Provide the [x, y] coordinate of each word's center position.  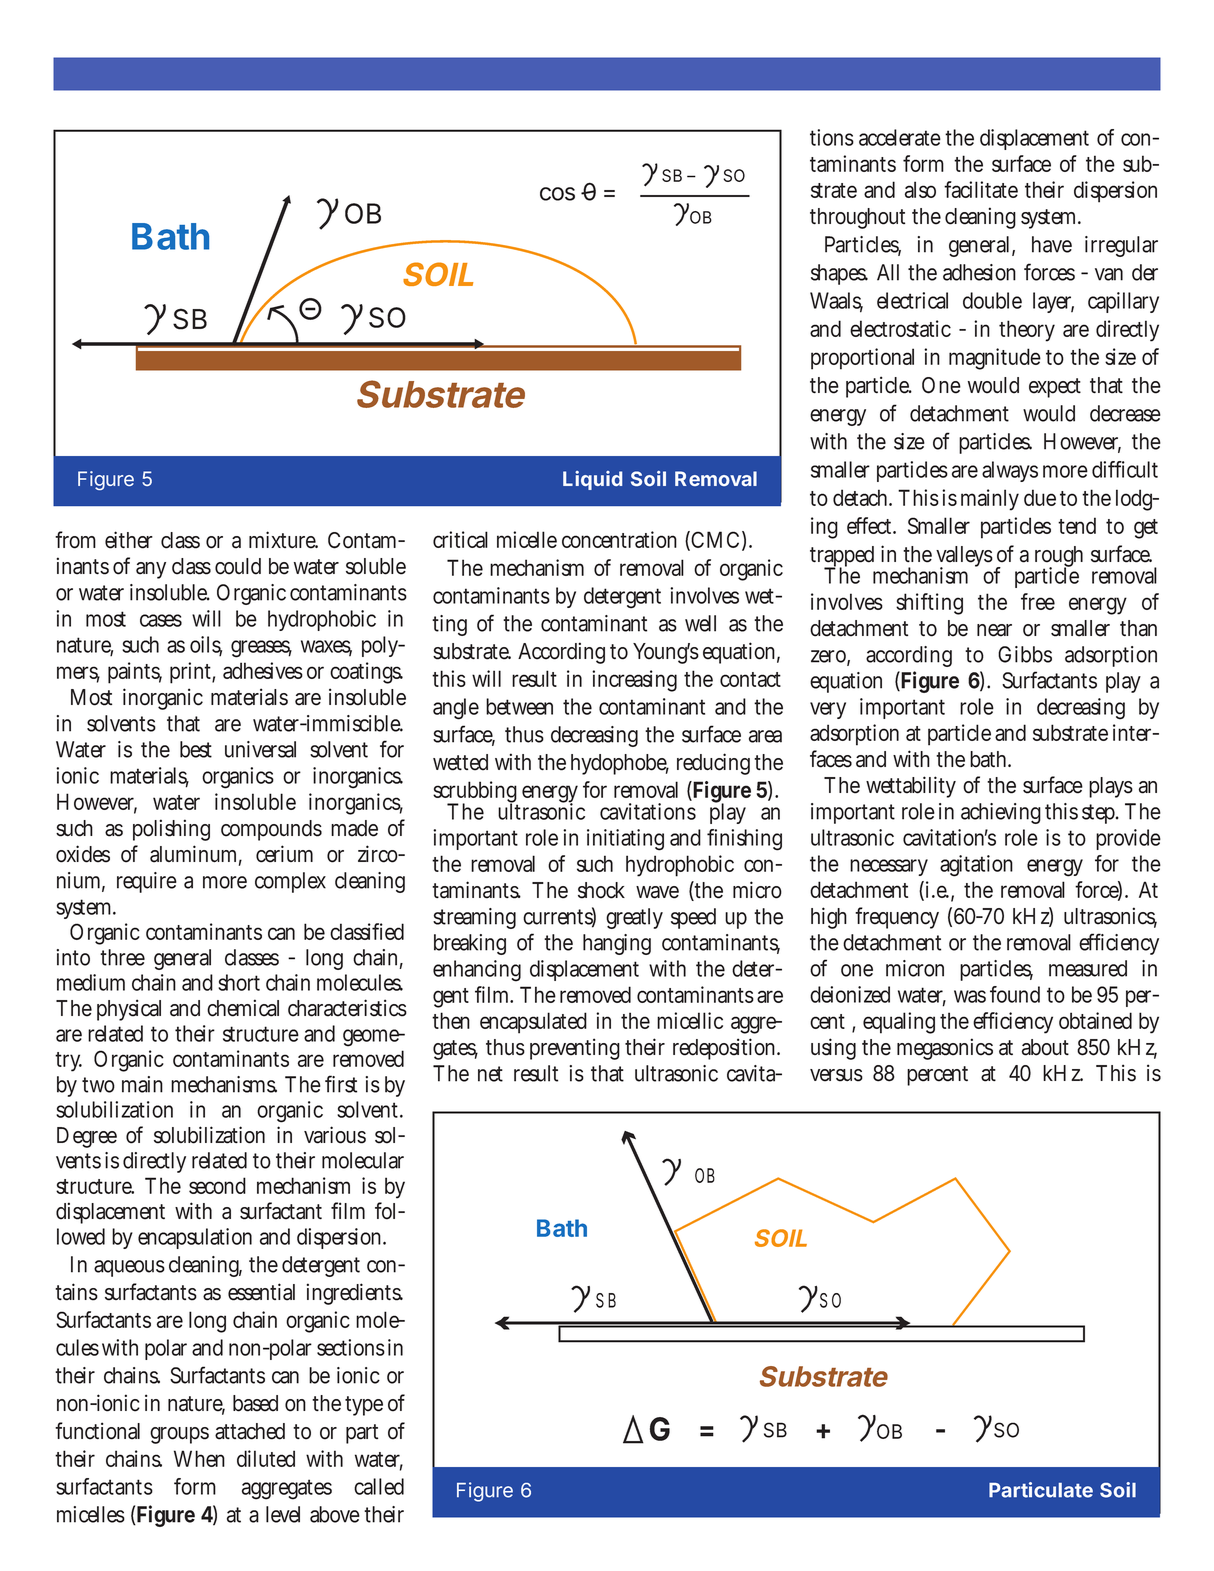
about [1045, 1047]
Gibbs [1025, 654]
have [1052, 244]
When [199, 1458]
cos [557, 194]
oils [206, 646]
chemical [243, 1008]
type [364, 1406]
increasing [634, 681]
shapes [839, 274]
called [379, 1486]
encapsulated [533, 1023]
